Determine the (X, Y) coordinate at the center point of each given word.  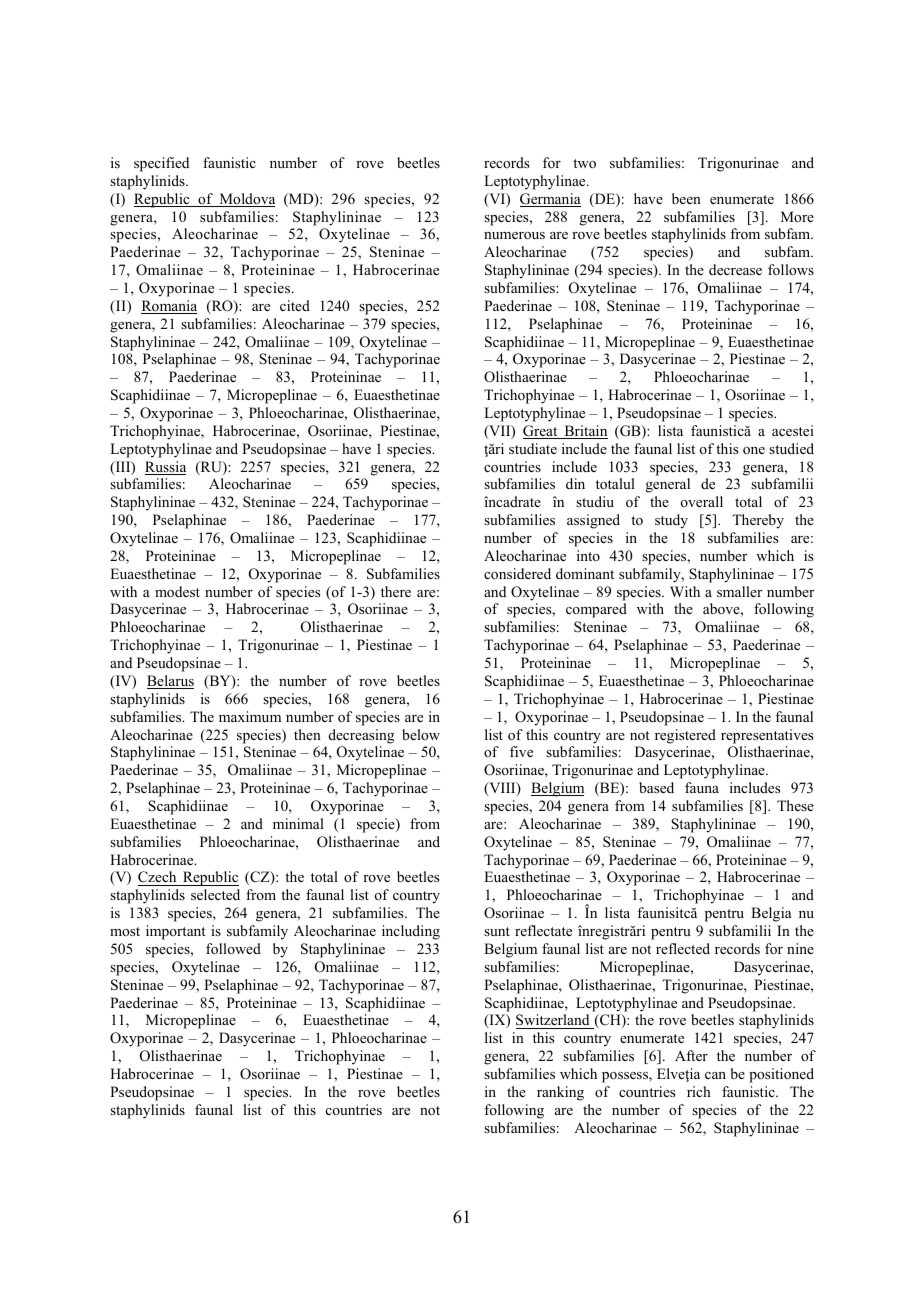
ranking (560, 1093)
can (715, 1075)
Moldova (246, 200)
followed (233, 949)
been (686, 198)
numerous (514, 236)
